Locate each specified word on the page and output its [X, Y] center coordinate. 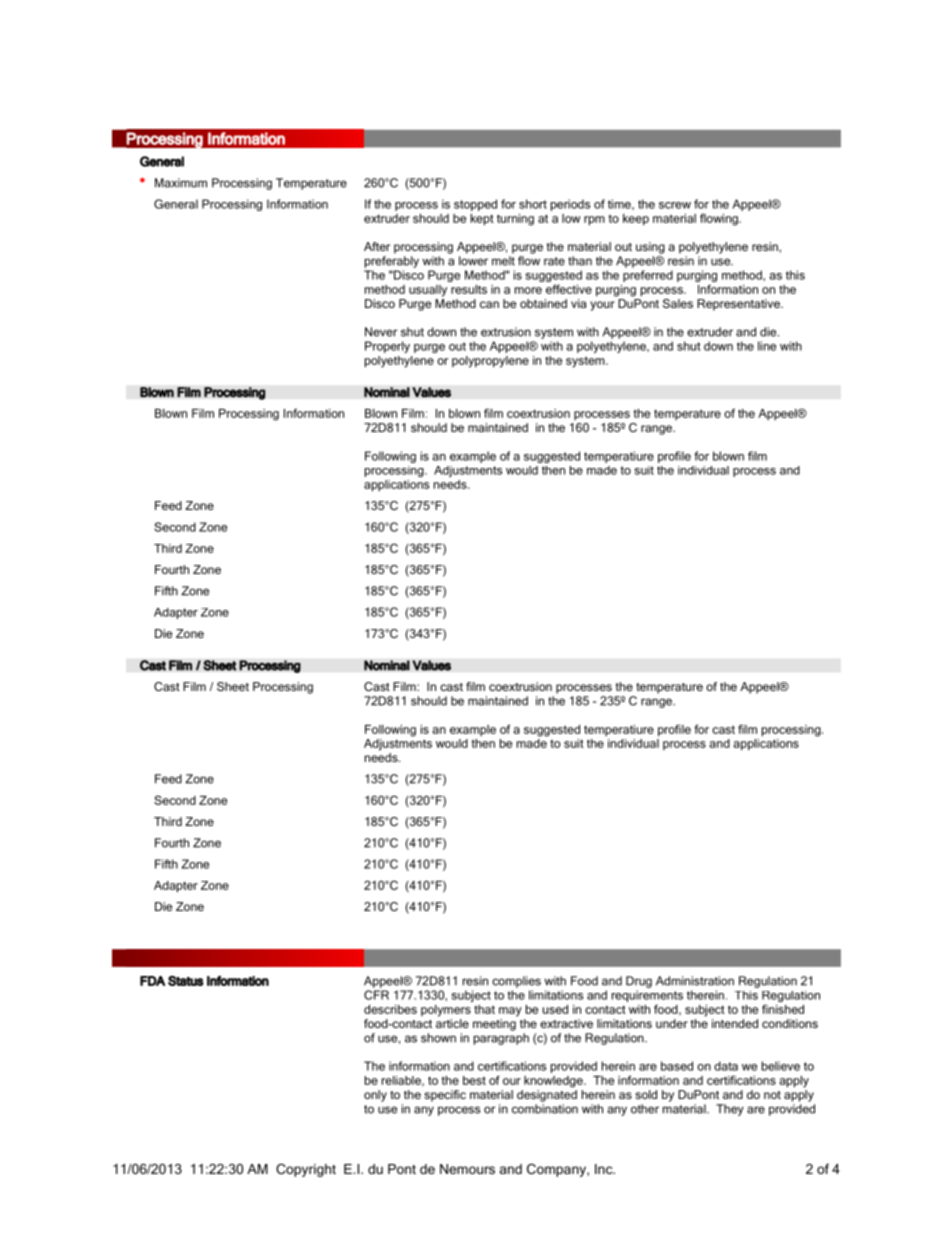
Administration [695, 981]
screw [675, 205]
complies [516, 982]
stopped [475, 205]
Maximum [181, 183]
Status [186, 981]
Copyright [306, 1170]
